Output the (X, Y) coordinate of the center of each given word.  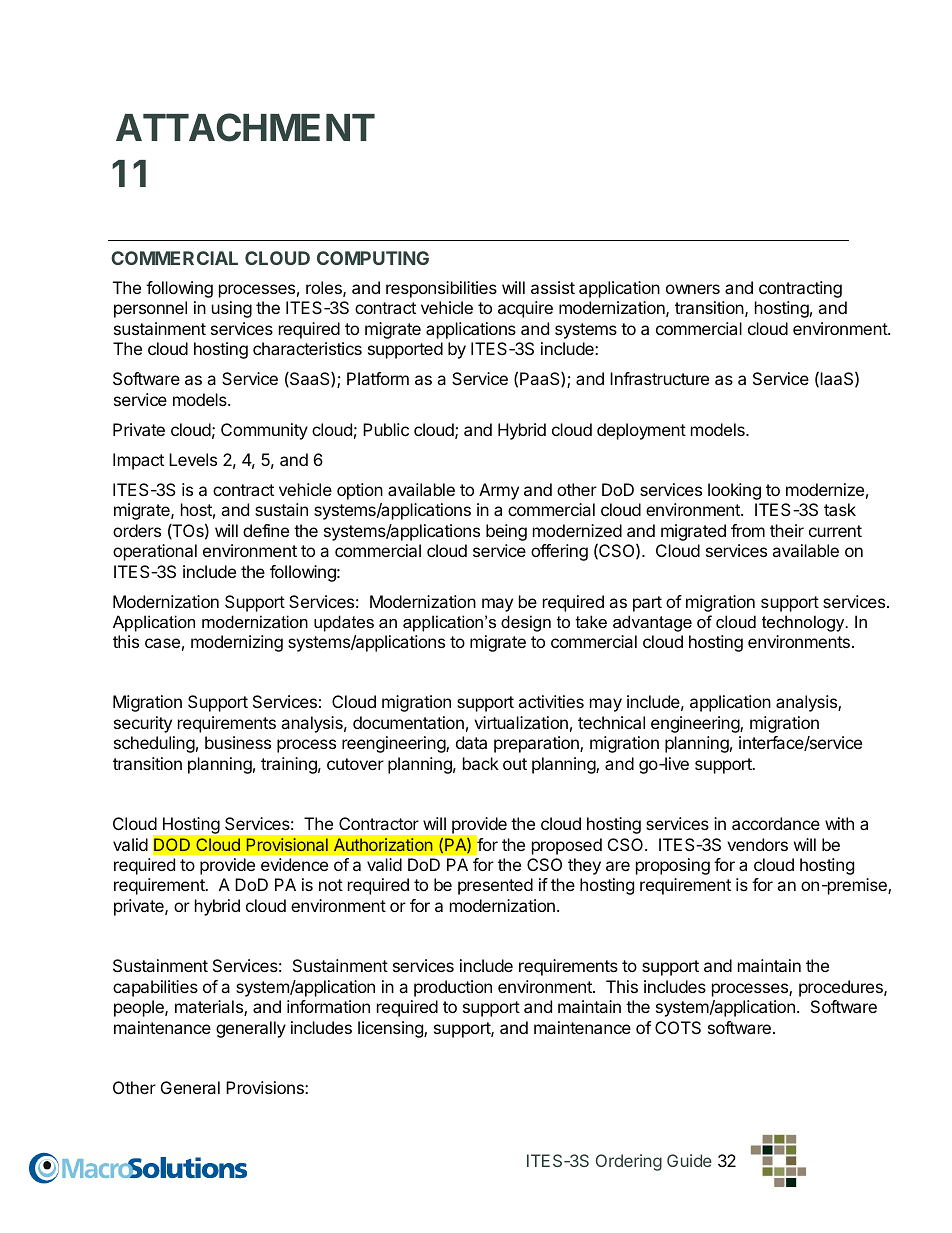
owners (693, 289)
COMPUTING (373, 258)
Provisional (287, 845)
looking (734, 491)
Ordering (629, 1162)
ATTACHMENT (245, 127)
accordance (776, 823)
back (481, 763)
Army (499, 491)
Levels (193, 459)
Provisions (266, 1087)
